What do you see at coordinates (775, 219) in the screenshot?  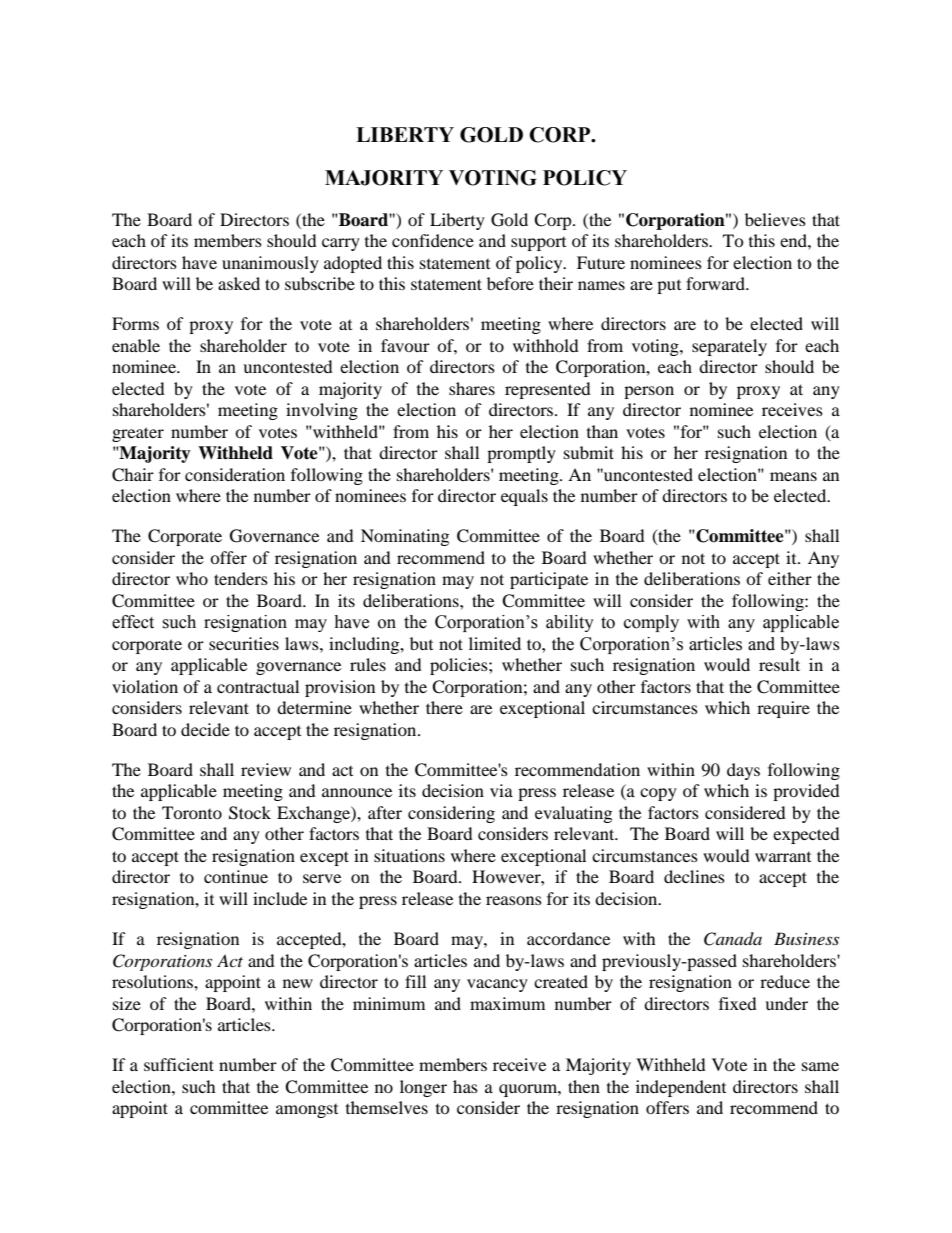 I see `believes` at bounding box center [775, 219].
